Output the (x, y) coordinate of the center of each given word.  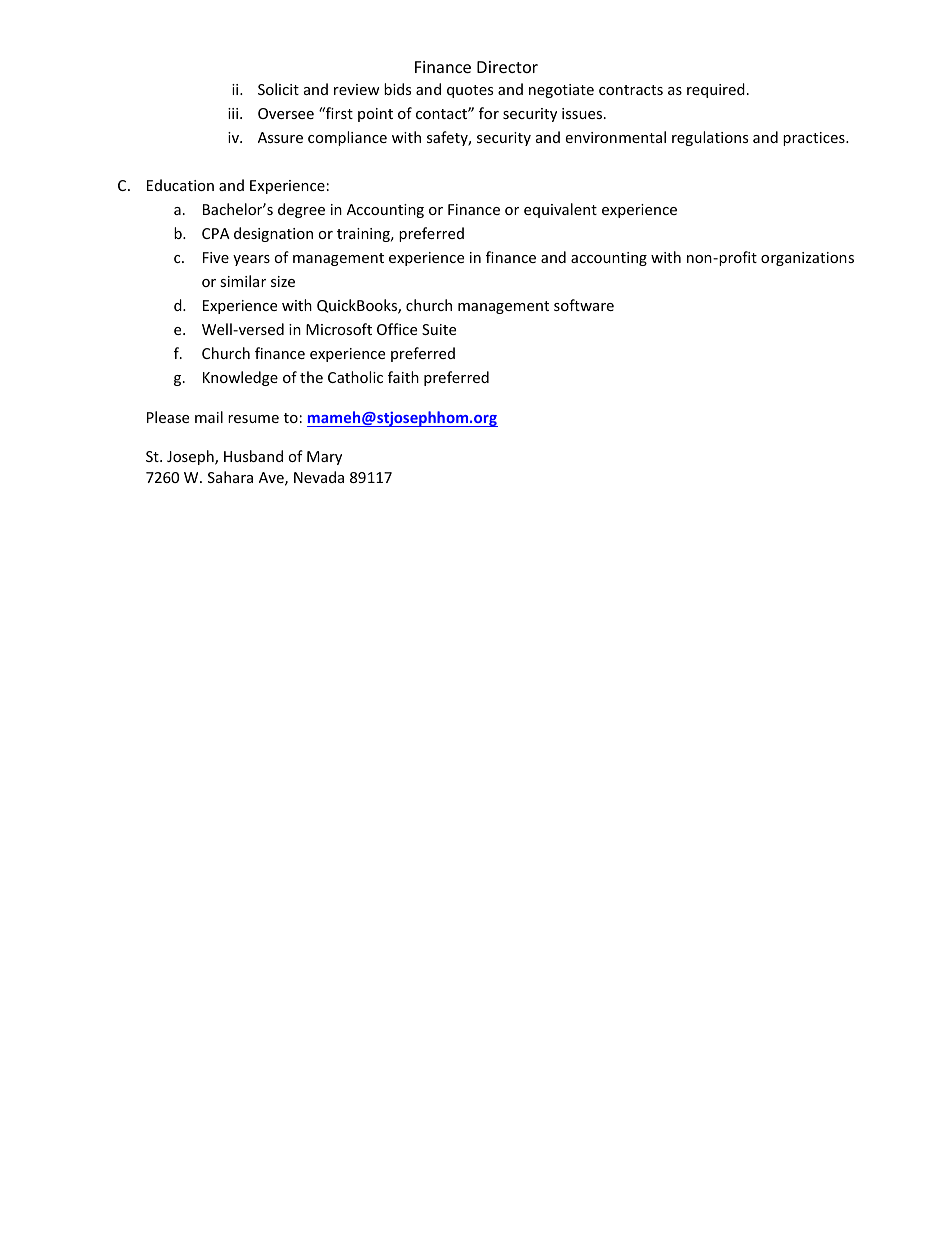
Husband (253, 456)
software (584, 305)
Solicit (278, 89)
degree (301, 210)
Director (507, 67)
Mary (324, 458)
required (716, 90)
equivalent (560, 210)
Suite (439, 329)
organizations (807, 259)
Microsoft (339, 329)
